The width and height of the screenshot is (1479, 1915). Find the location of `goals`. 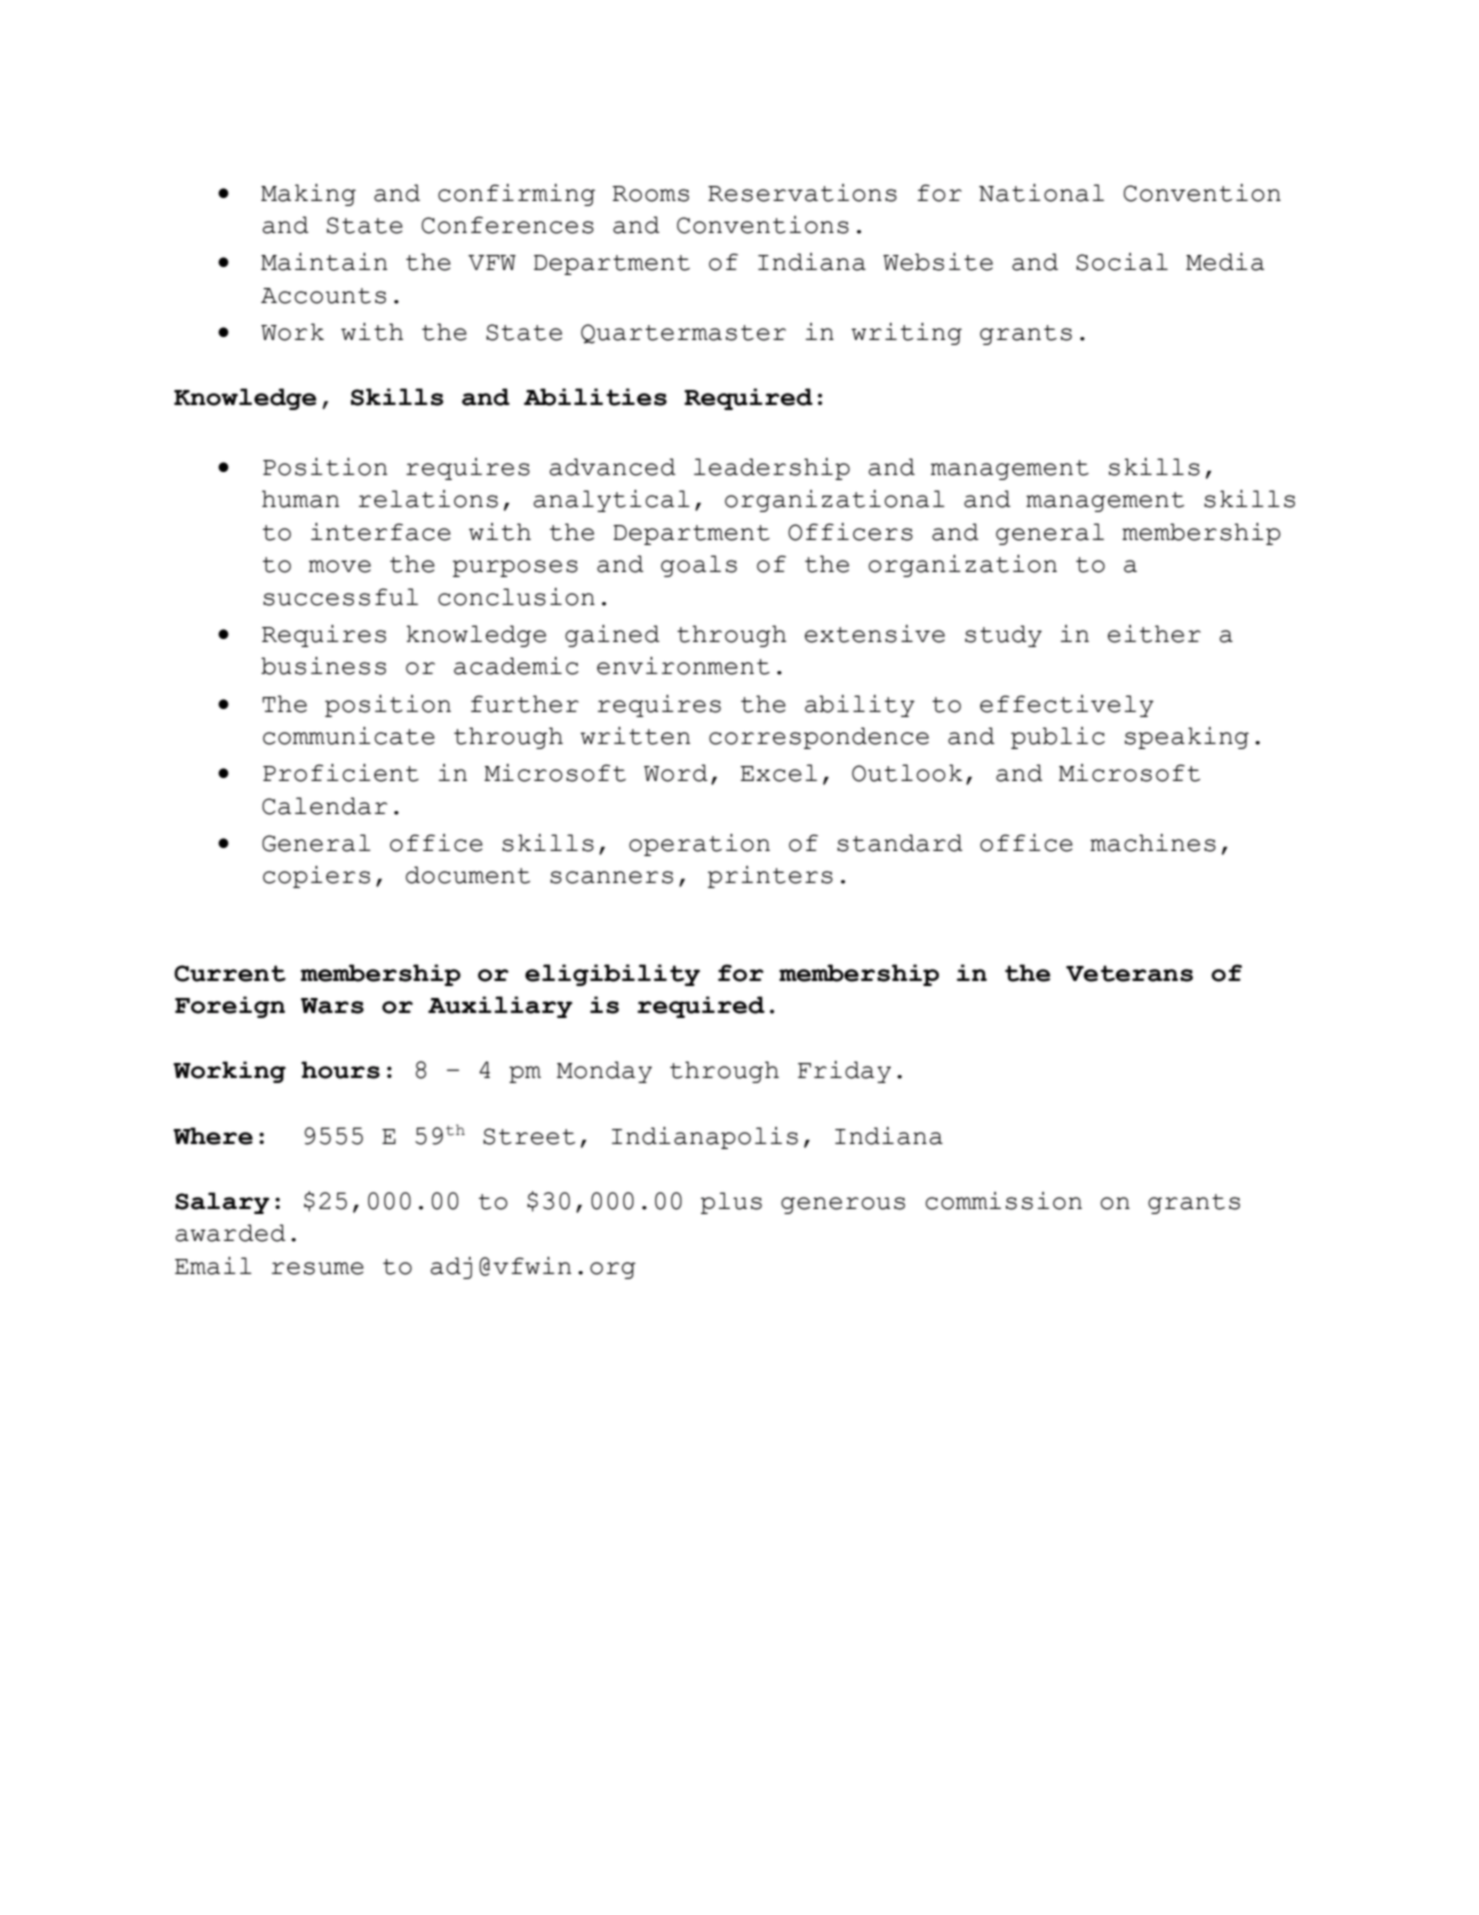

goals is located at coordinates (699, 566).
